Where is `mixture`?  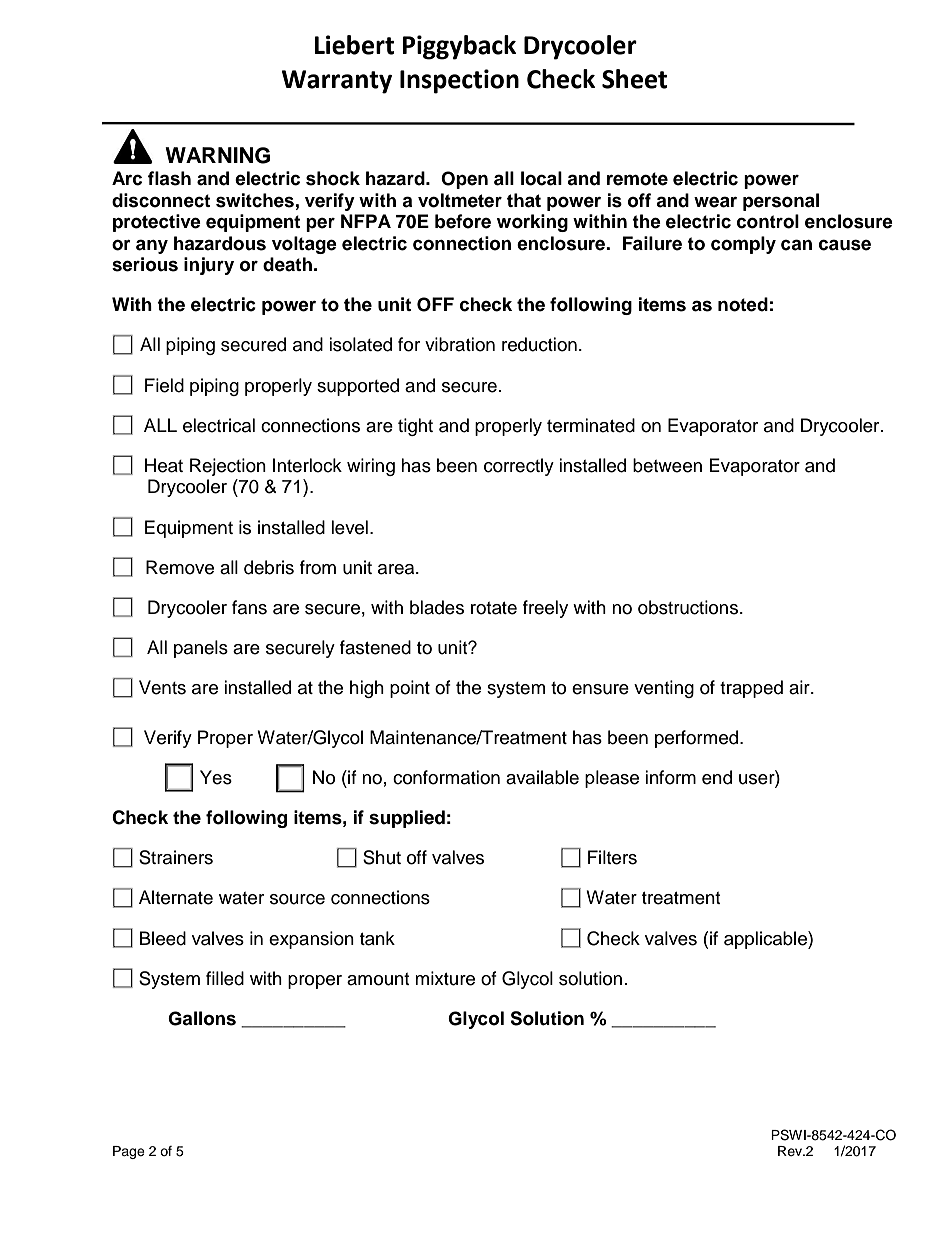 mixture is located at coordinates (445, 978).
